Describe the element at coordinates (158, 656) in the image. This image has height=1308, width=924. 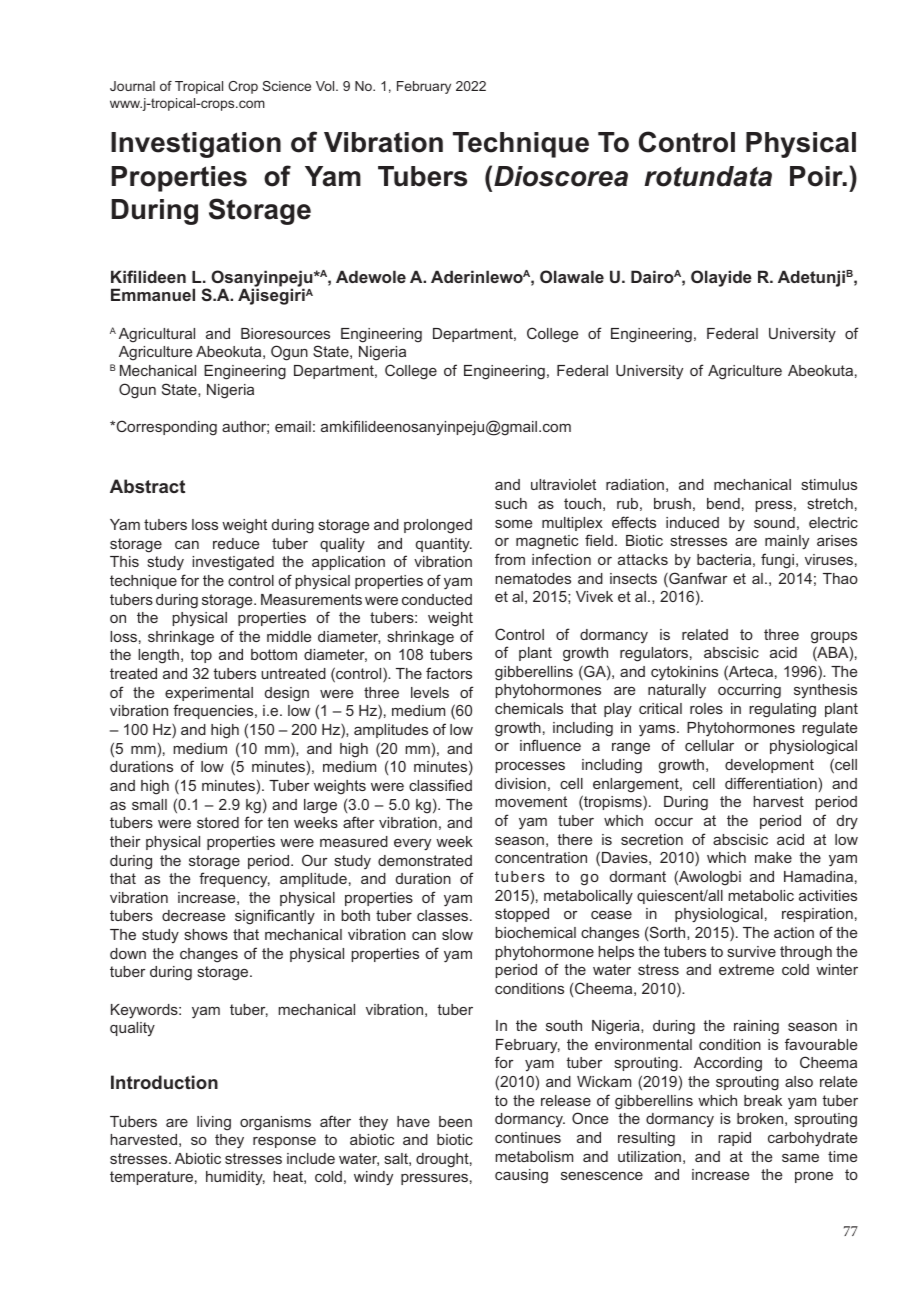
I see `length` at that location.
